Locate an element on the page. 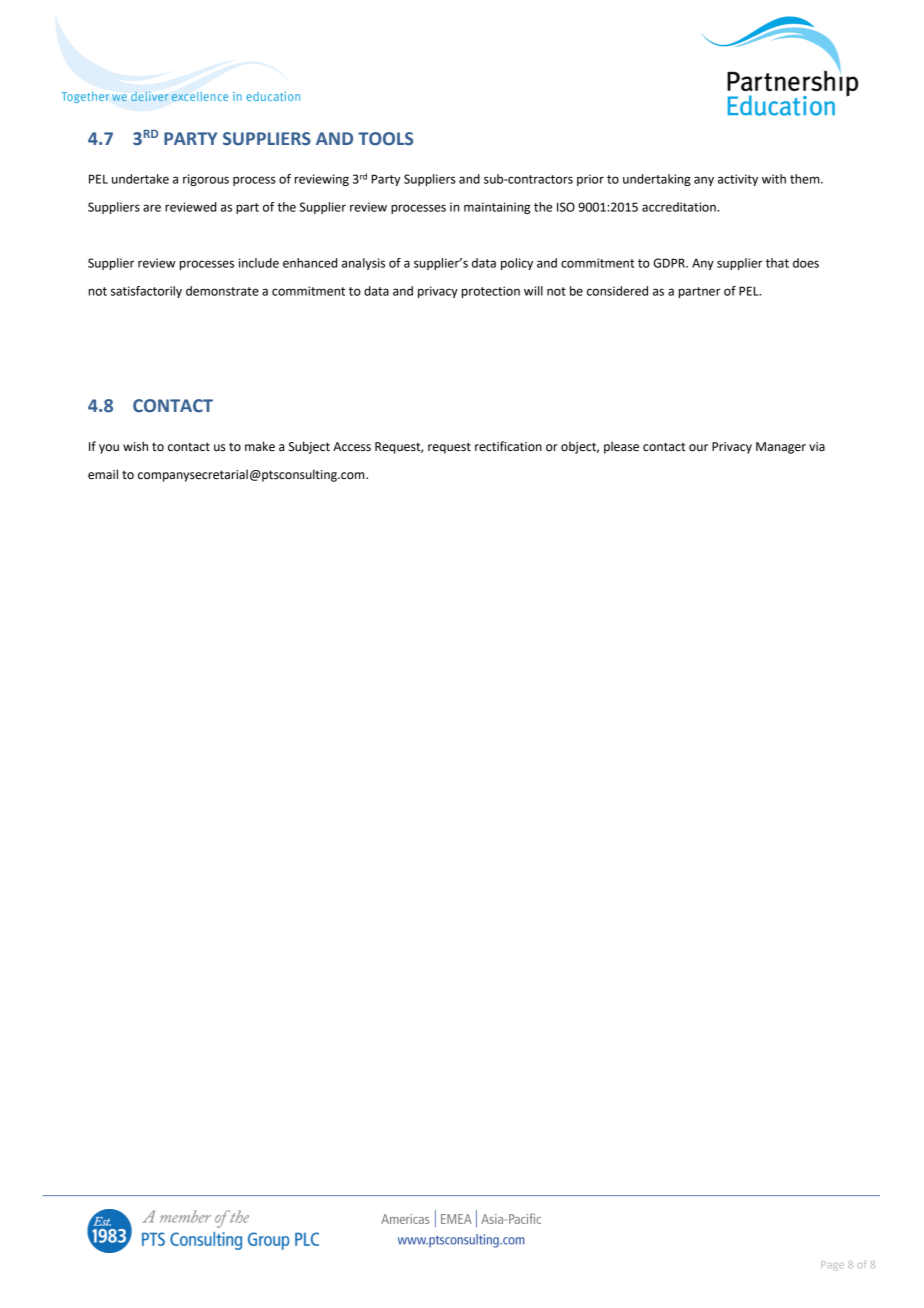  maintaining is located at coordinates (497, 208).
